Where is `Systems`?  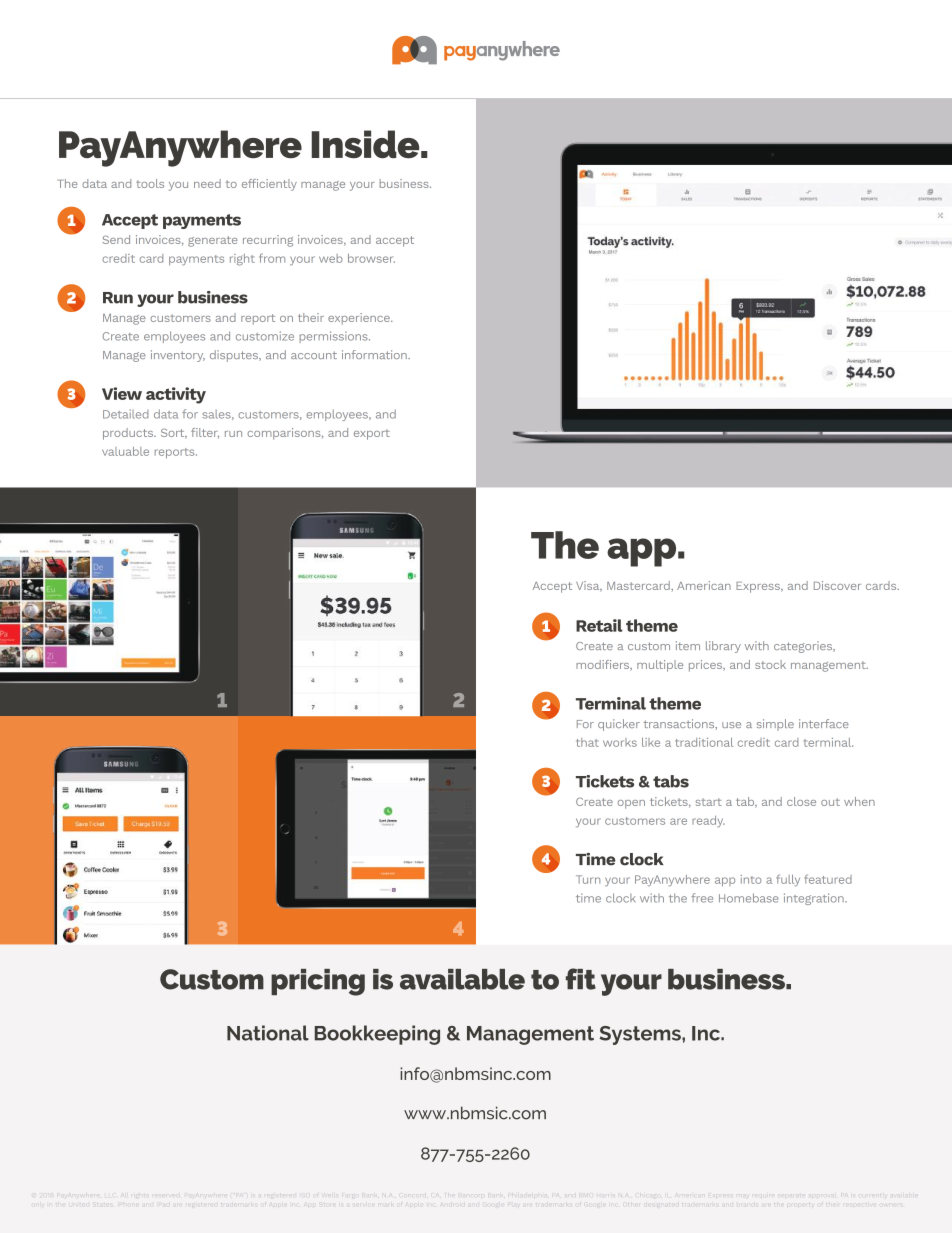
Systems is located at coordinates (641, 1035).
